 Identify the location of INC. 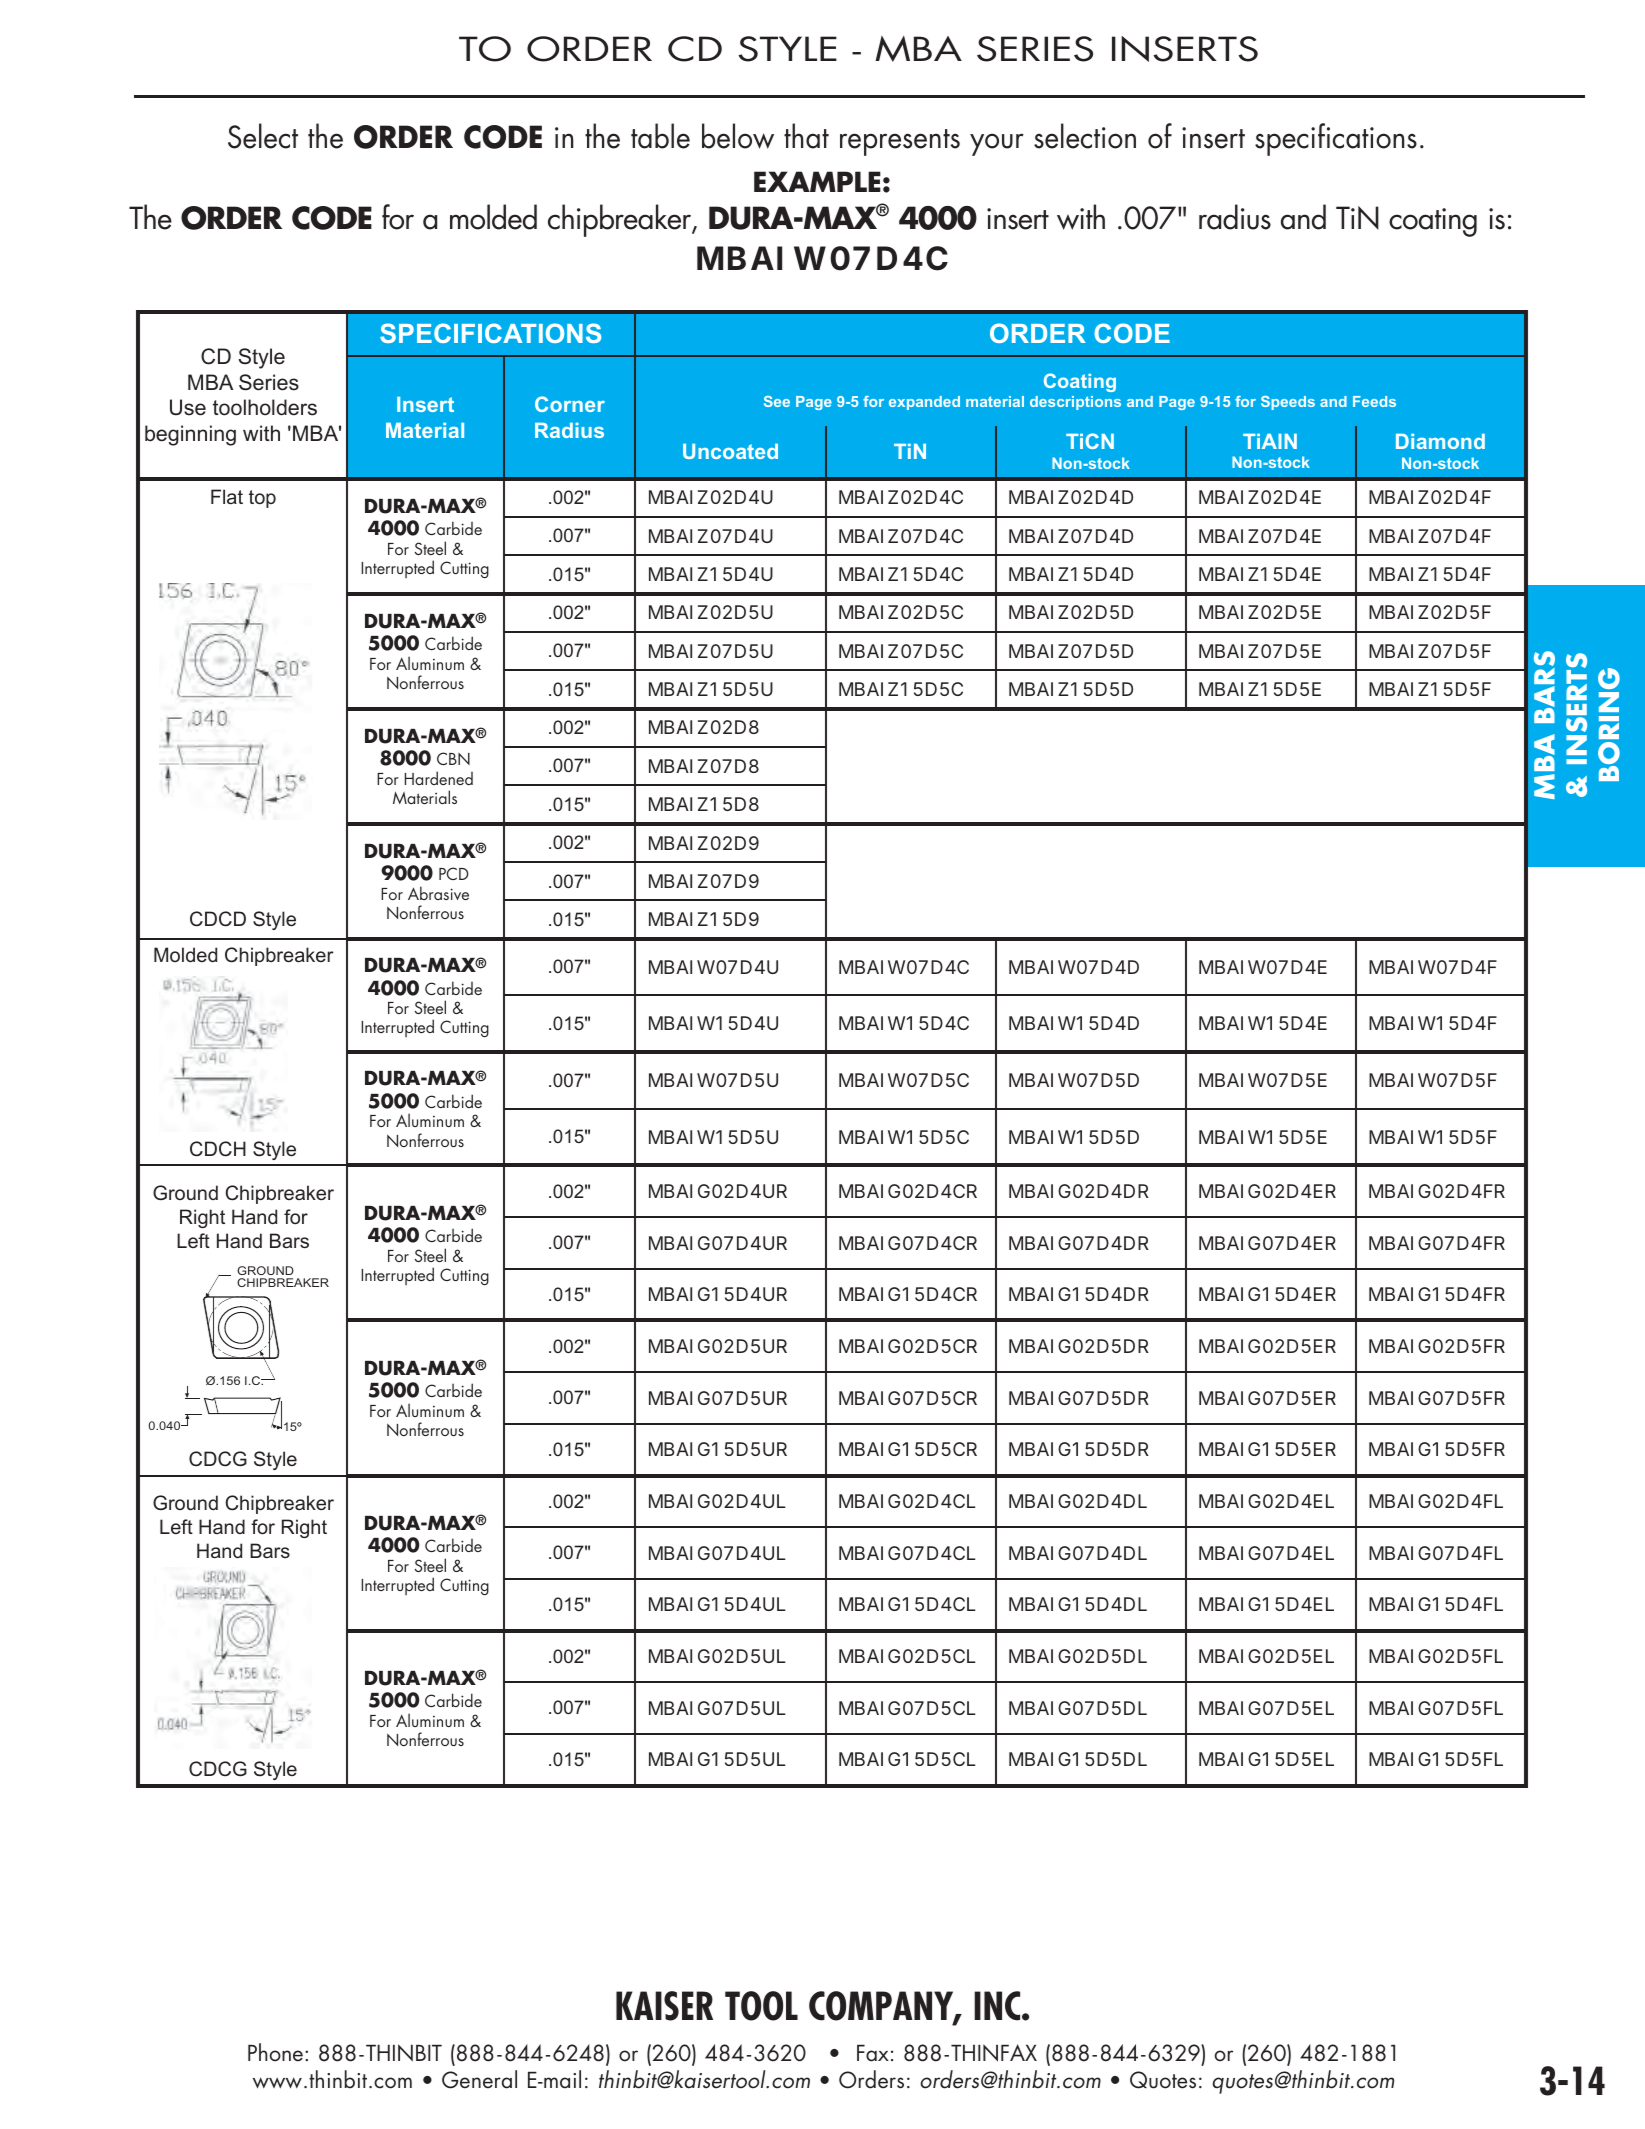
(998, 2006).
